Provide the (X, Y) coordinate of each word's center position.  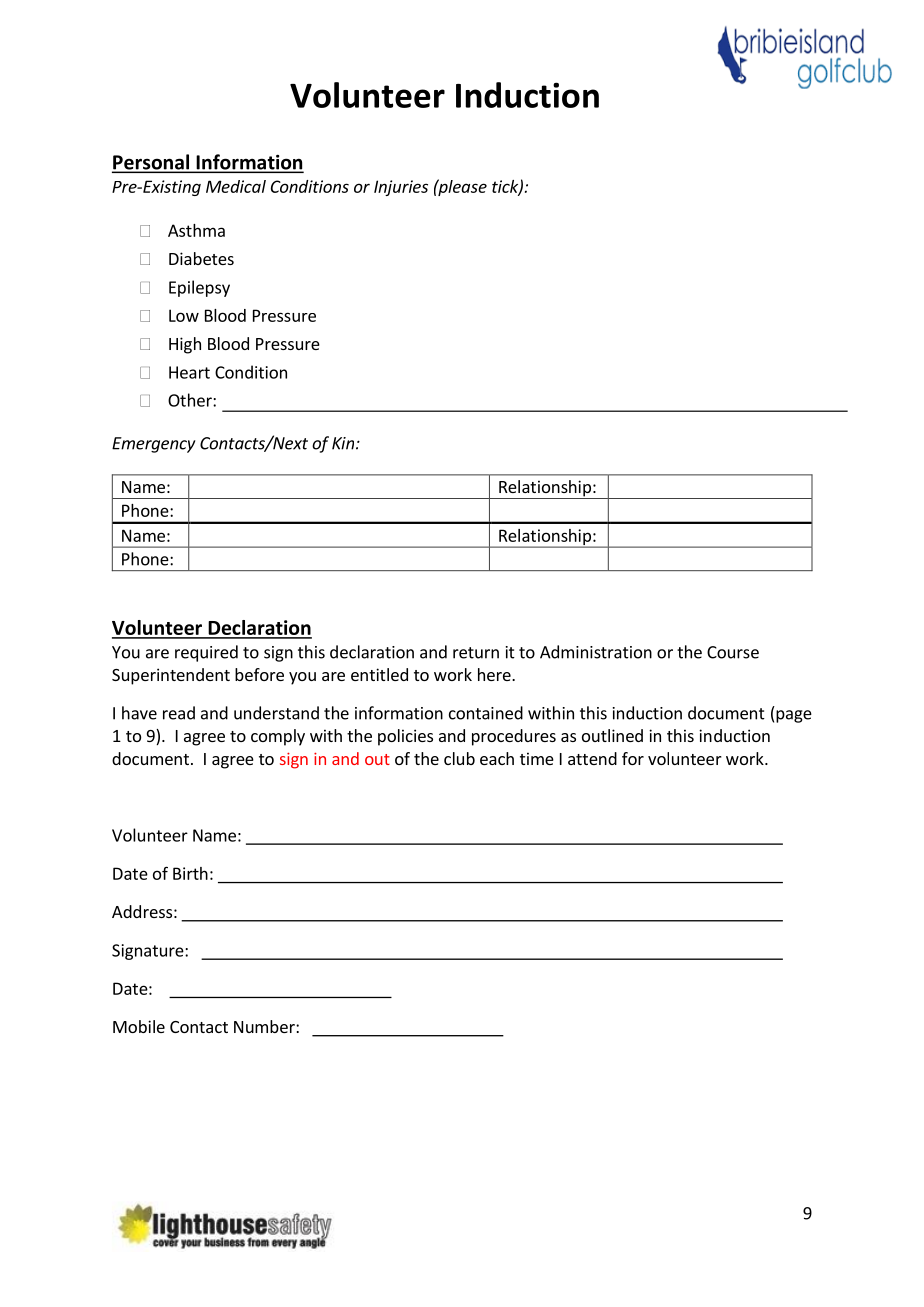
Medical (236, 186)
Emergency (154, 445)
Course (733, 652)
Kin (343, 443)
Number (265, 1026)
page (794, 716)
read (179, 713)
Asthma (196, 230)
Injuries (401, 188)
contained (486, 713)
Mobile (139, 1026)
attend (592, 758)
